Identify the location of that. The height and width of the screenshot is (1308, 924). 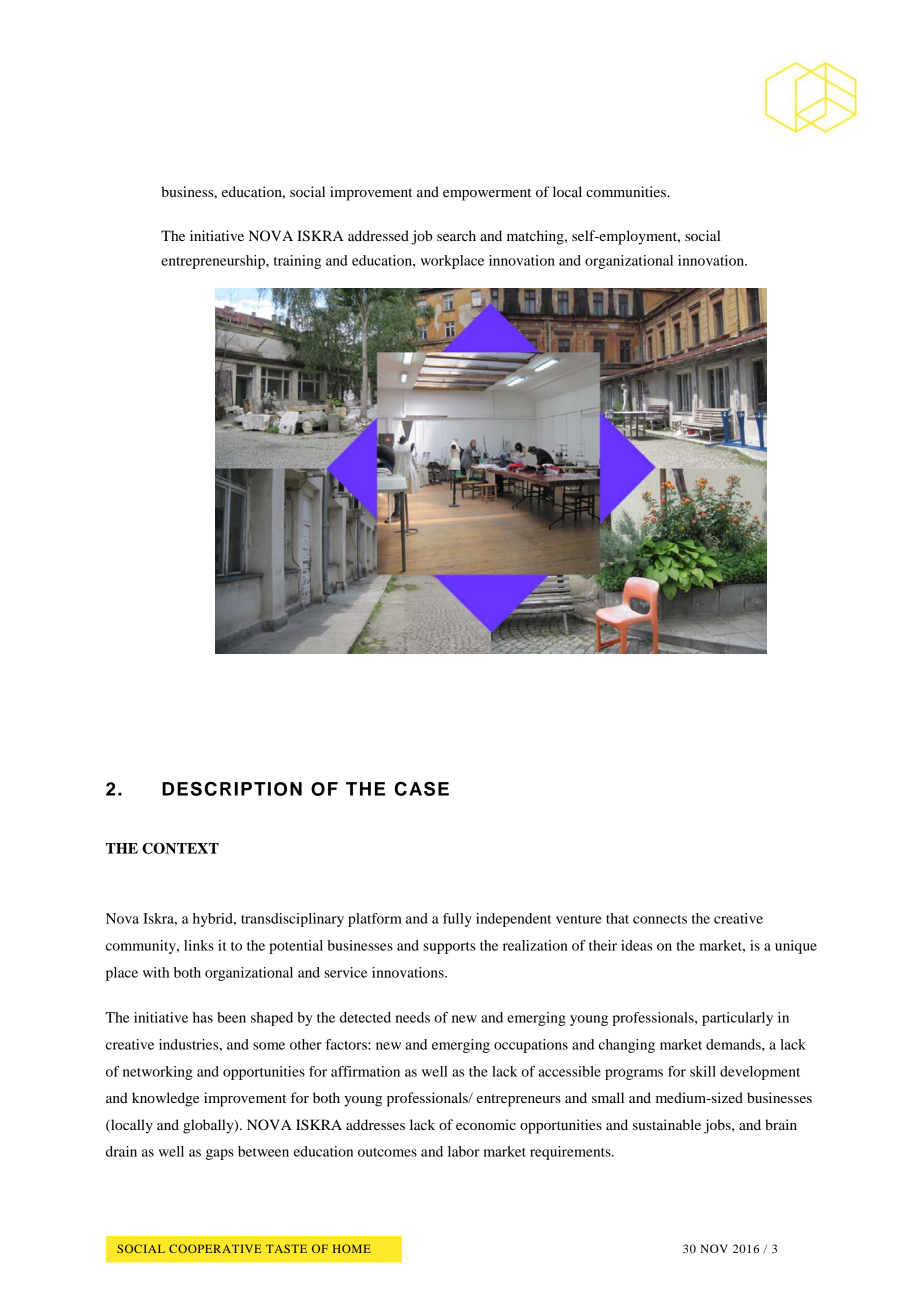
(617, 918).
